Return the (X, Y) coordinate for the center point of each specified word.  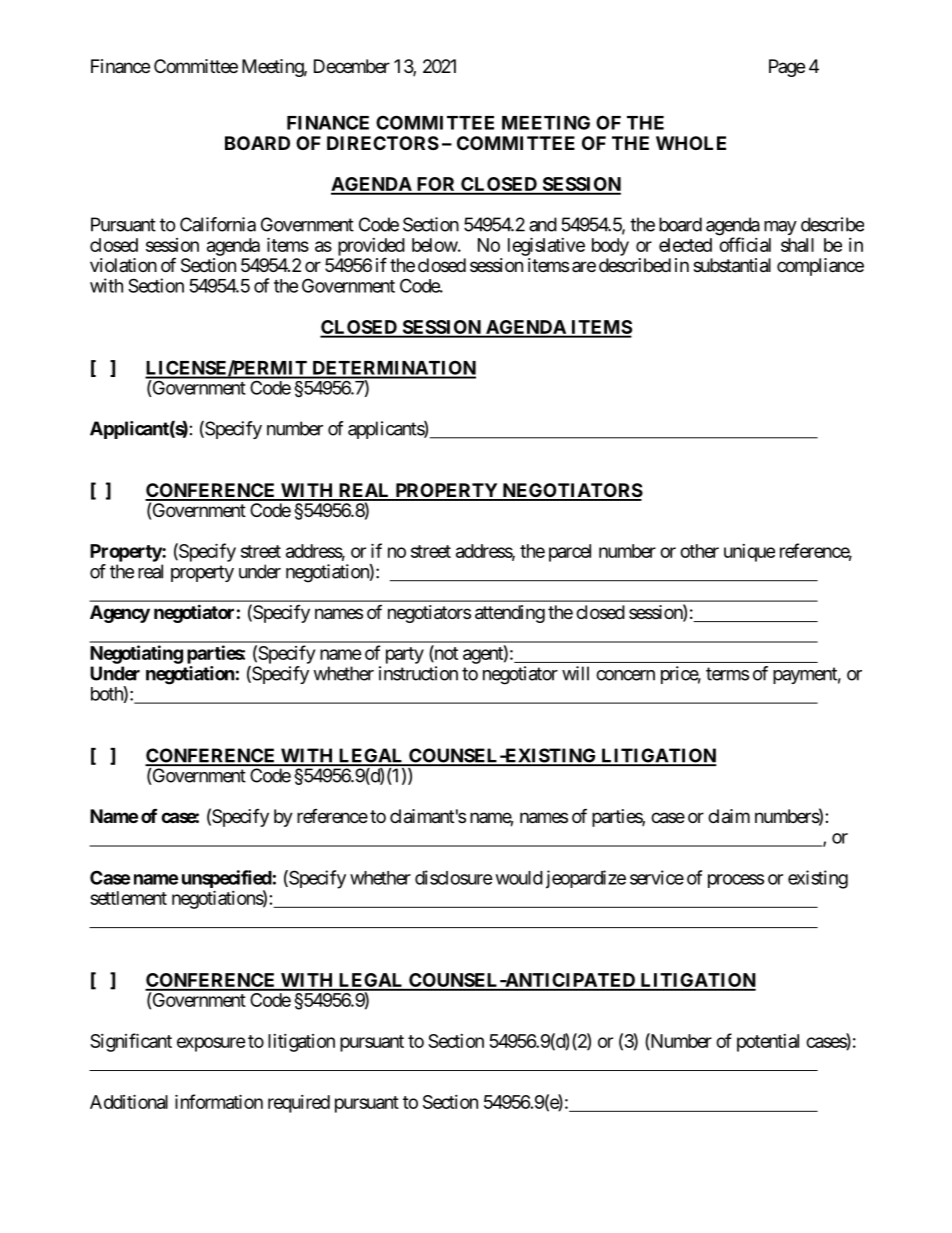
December (352, 66)
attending (510, 614)
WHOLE (691, 143)
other (699, 551)
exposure (211, 1044)
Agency (120, 614)
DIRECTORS (383, 143)
